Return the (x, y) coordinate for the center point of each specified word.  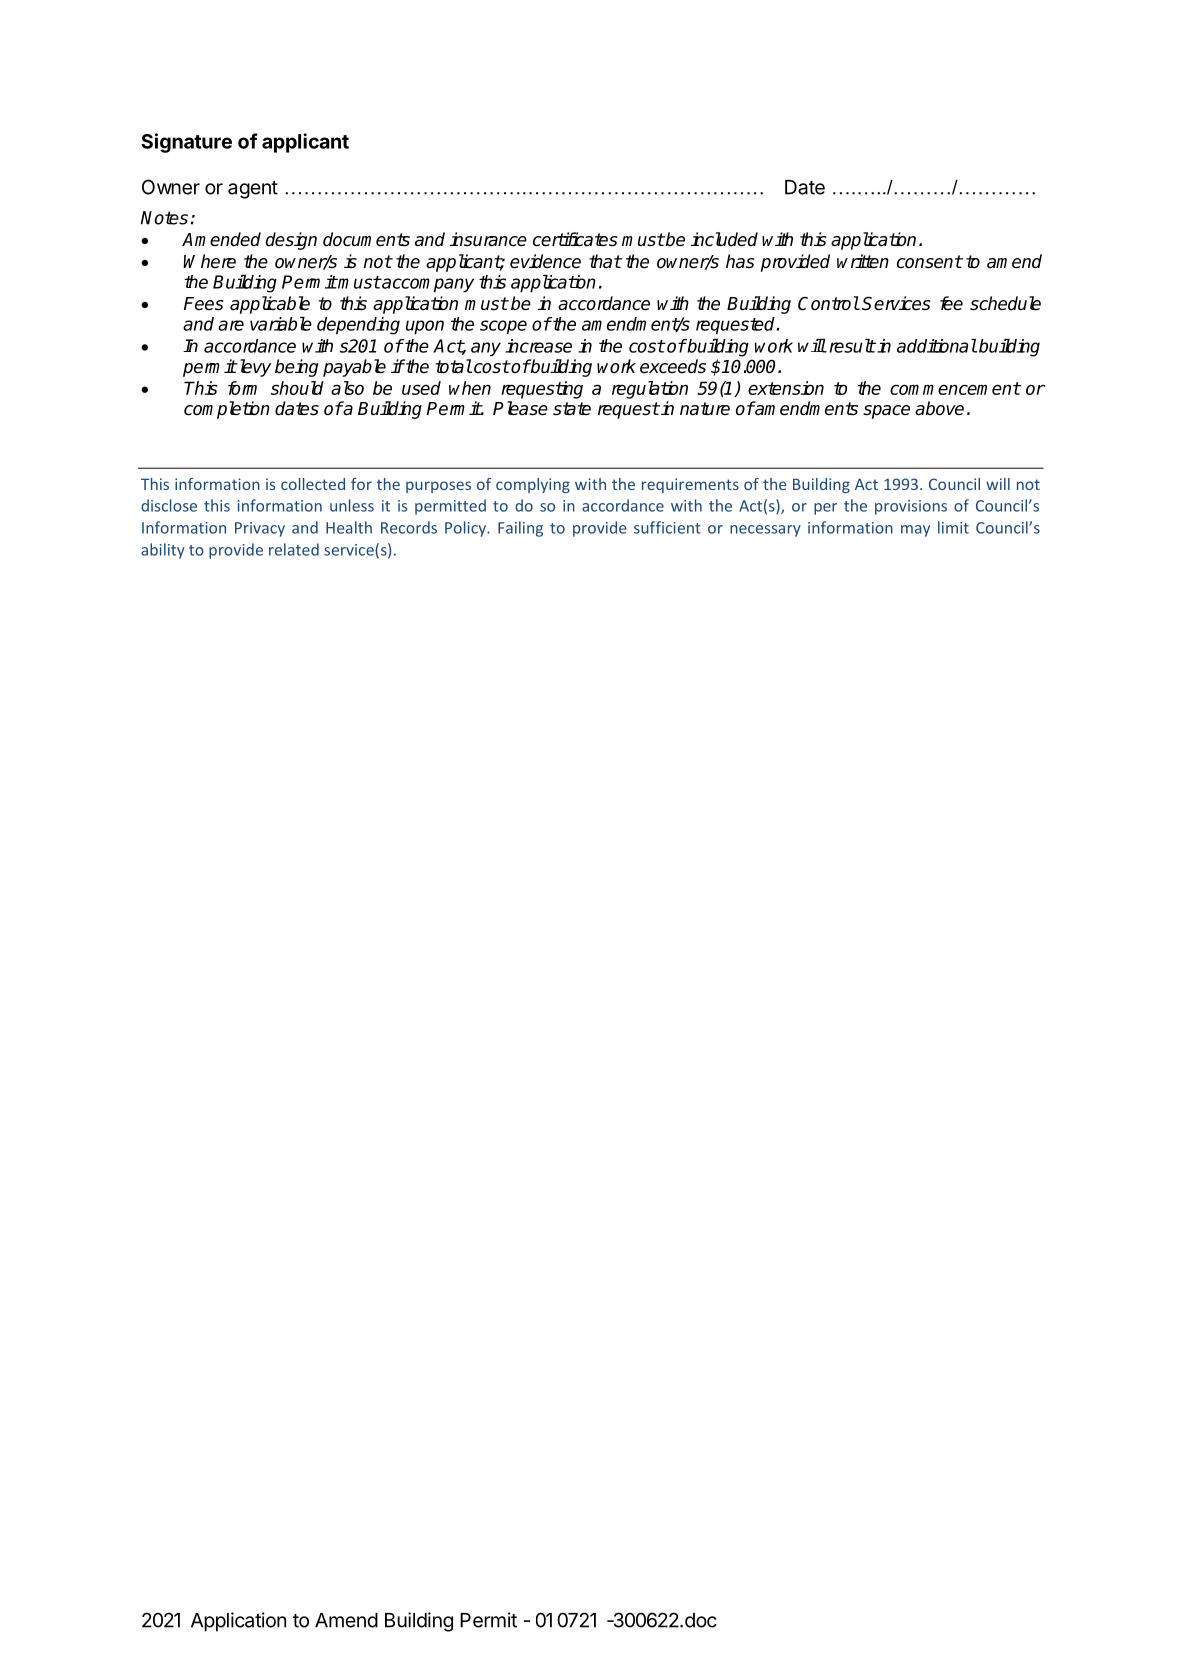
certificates (575, 239)
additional (937, 346)
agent (253, 190)
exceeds (673, 366)
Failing (520, 529)
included (724, 239)
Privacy (260, 529)
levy (254, 368)
